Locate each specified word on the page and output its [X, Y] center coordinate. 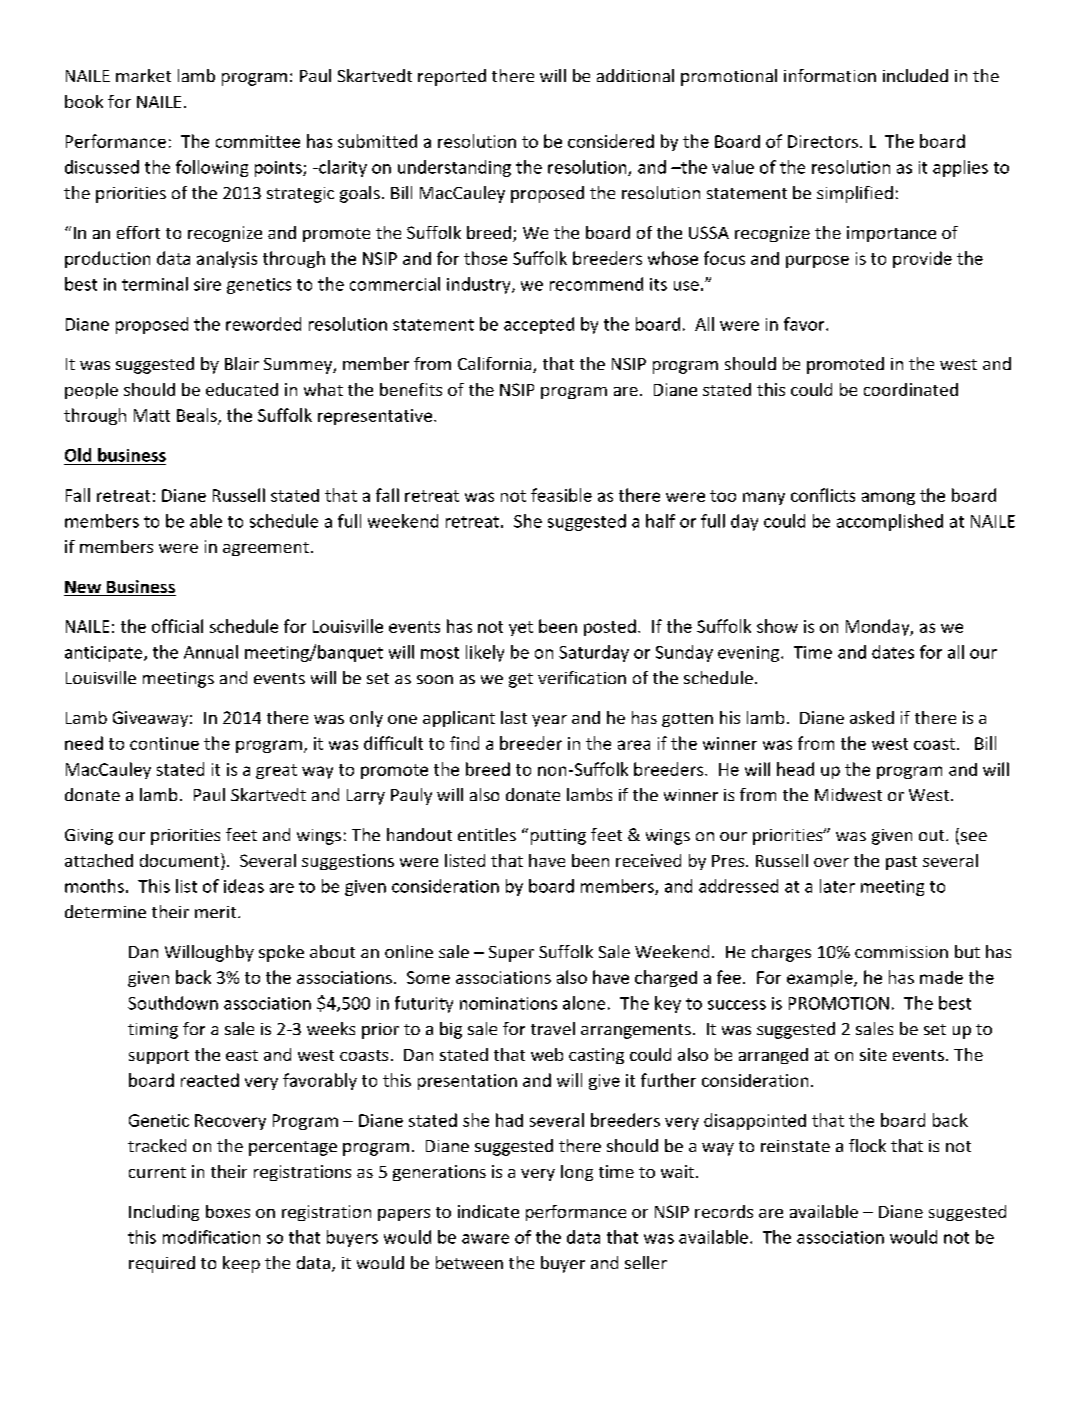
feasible [561, 495]
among [888, 498]
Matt [152, 415]
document [181, 861]
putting [558, 837]
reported [452, 77]
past [901, 863]
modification [211, 1237]
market [143, 75]
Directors [823, 141]
